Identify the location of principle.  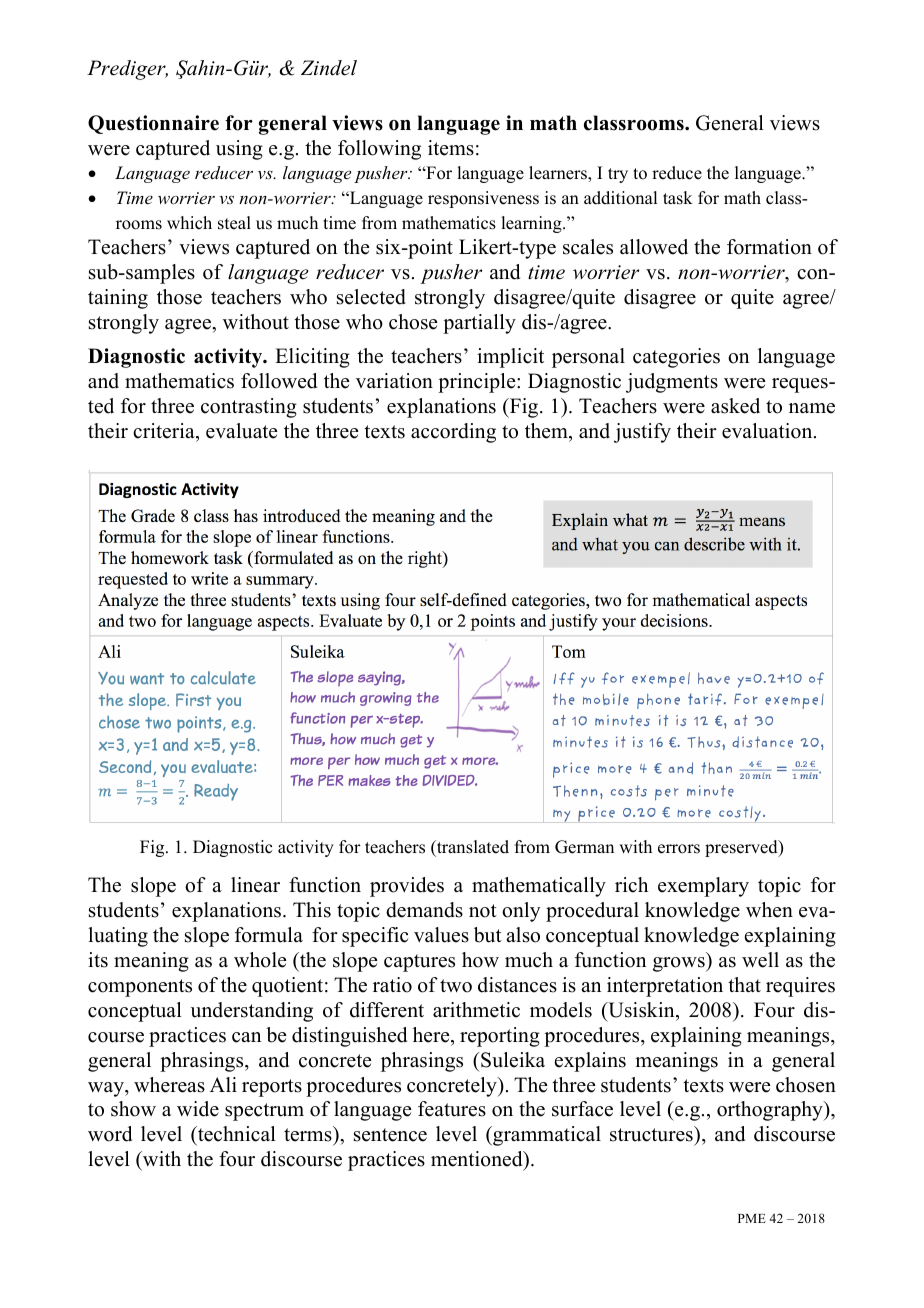
(478, 383).
